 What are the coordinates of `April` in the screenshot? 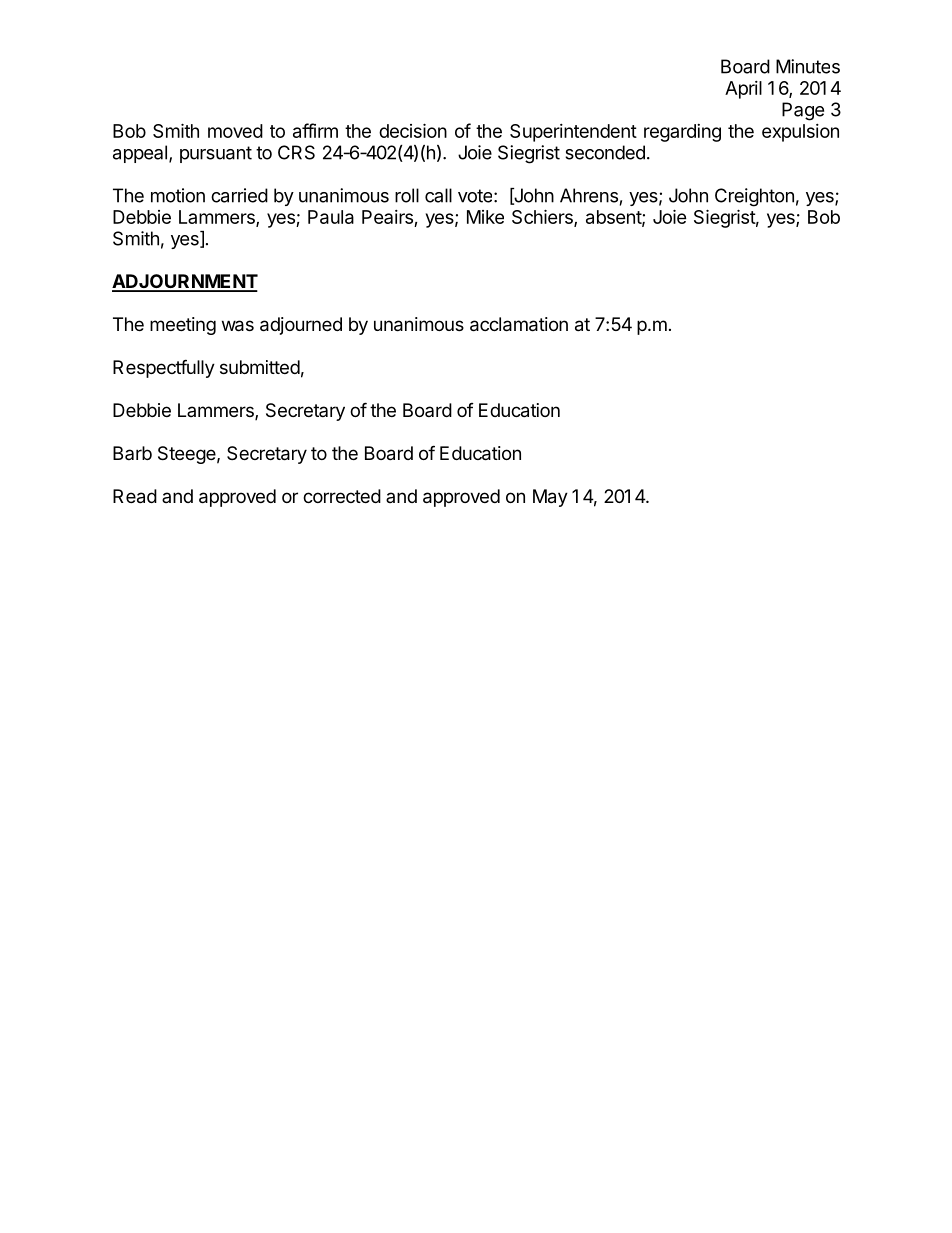 It's located at (743, 90).
